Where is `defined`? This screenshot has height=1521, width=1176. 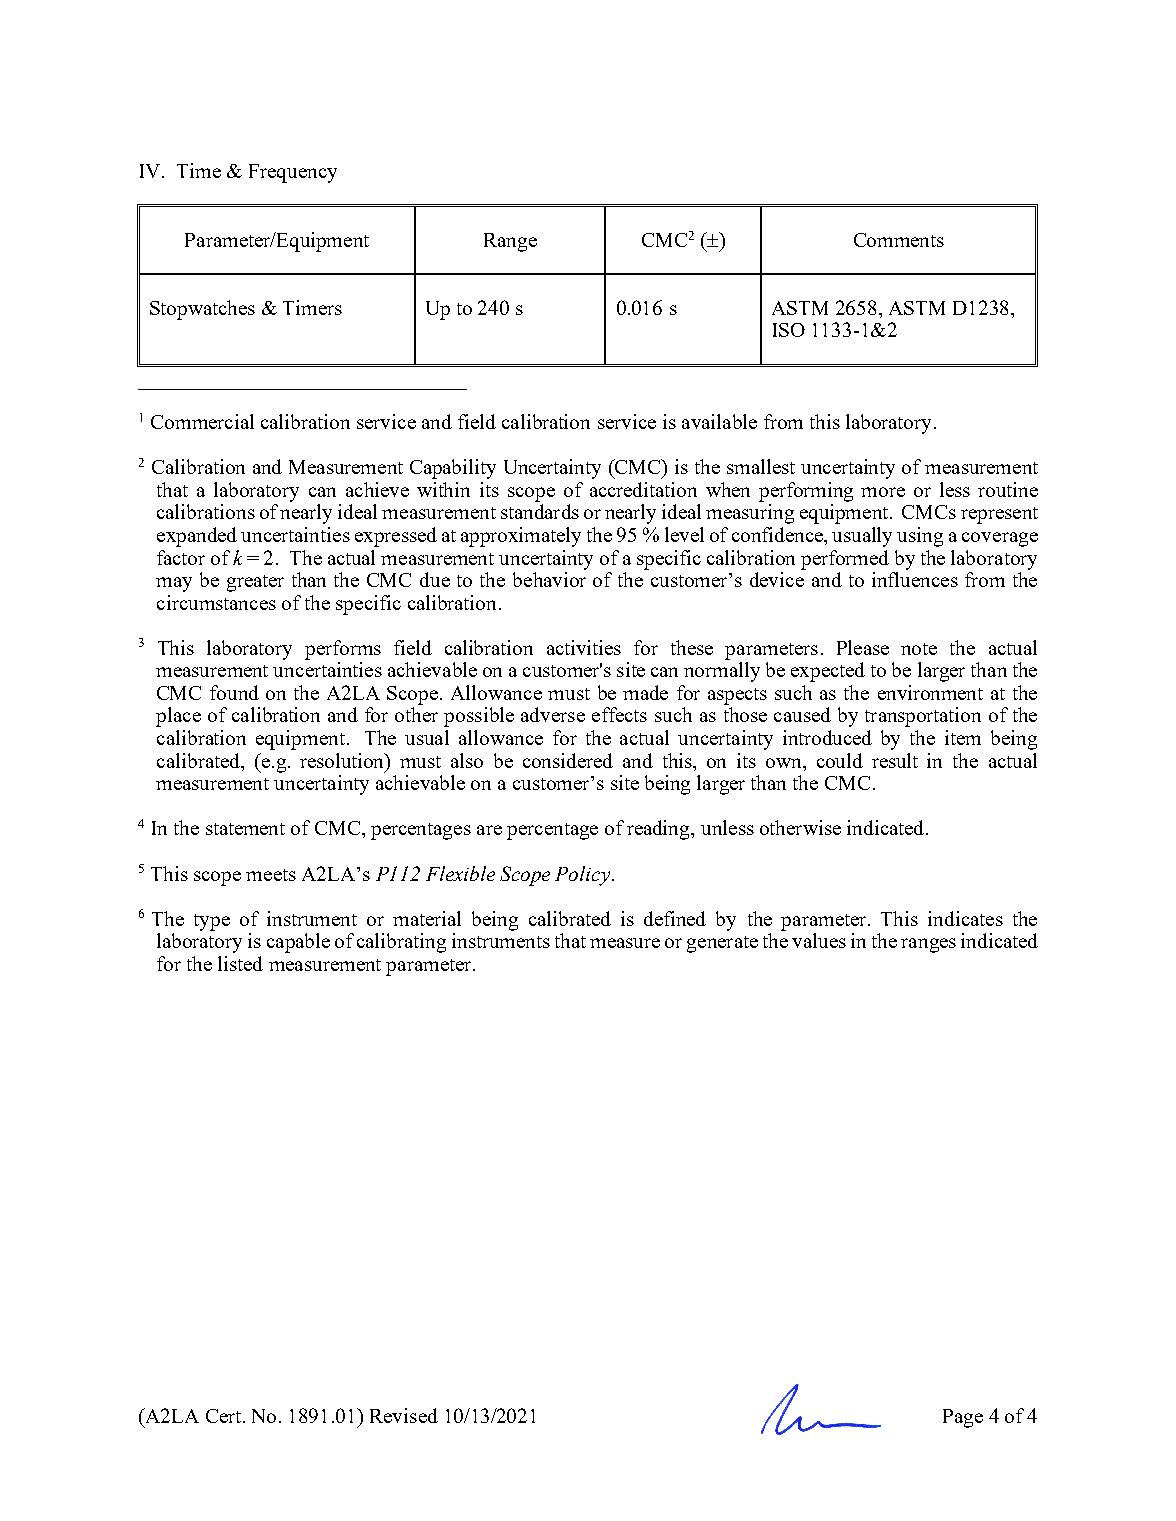
defined is located at coordinates (675, 918).
